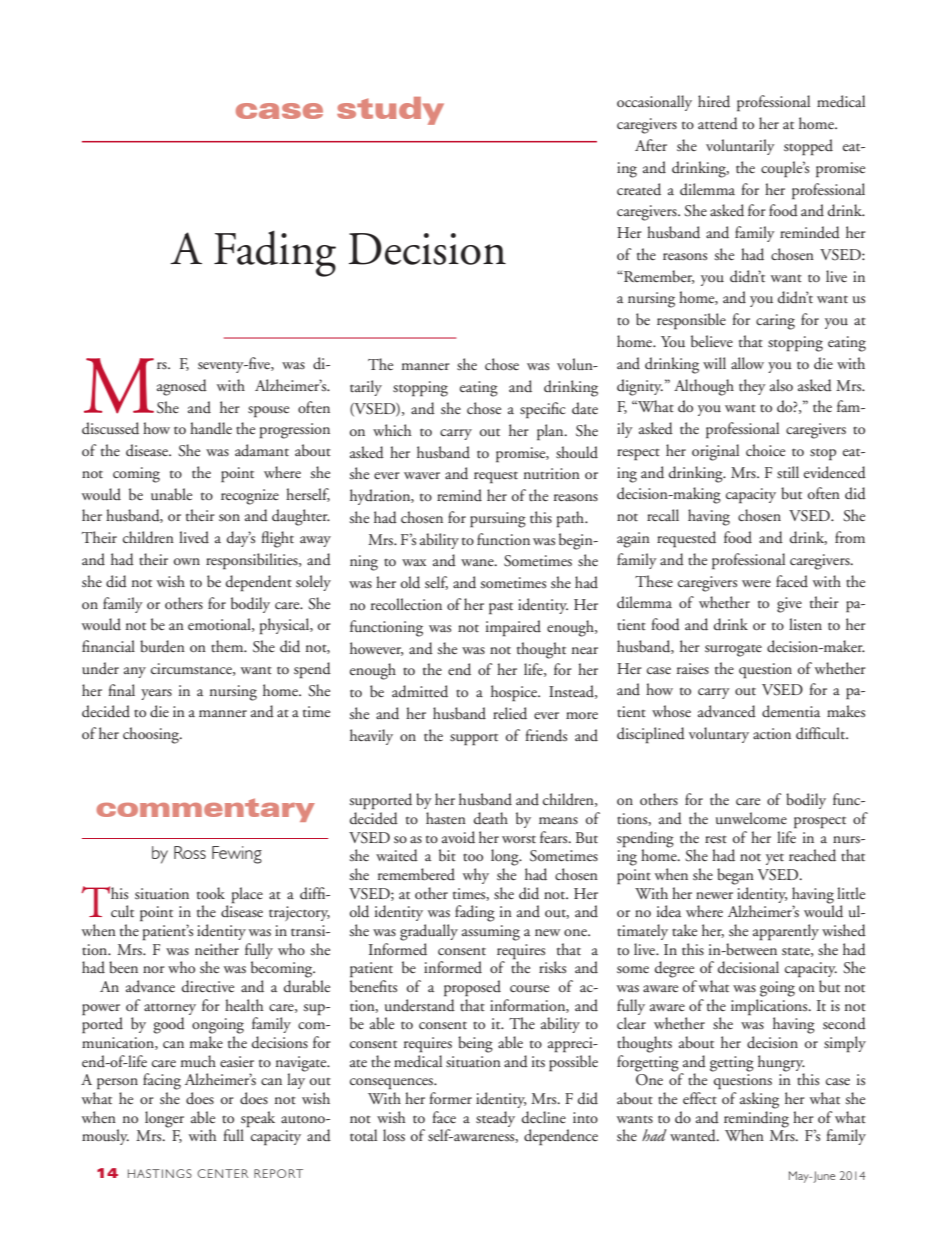 Image resolution: width=952 pixels, height=1237 pixels. I want to click on attend, so click(718, 123).
